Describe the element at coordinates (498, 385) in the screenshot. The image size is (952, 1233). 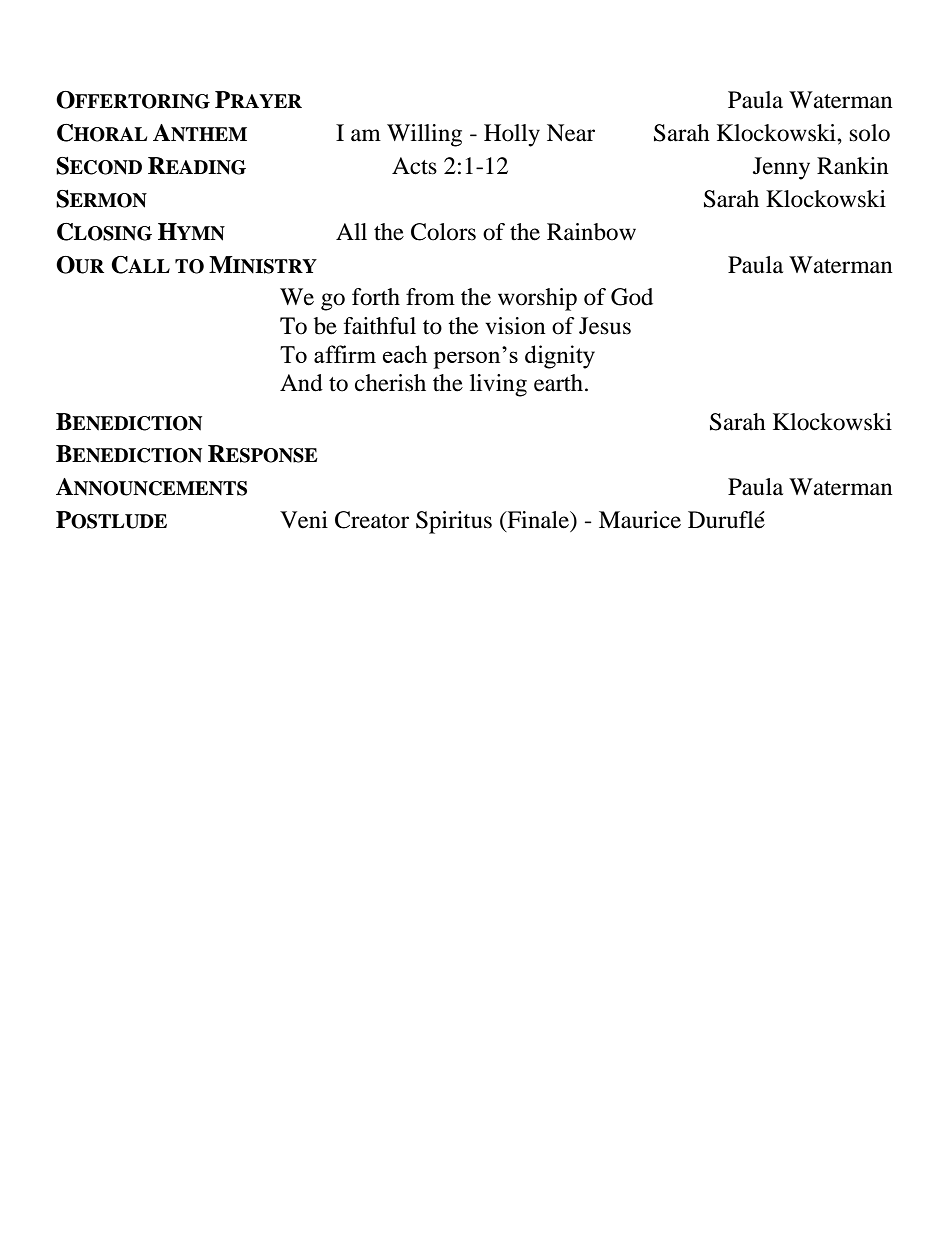
I see `living` at that location.
